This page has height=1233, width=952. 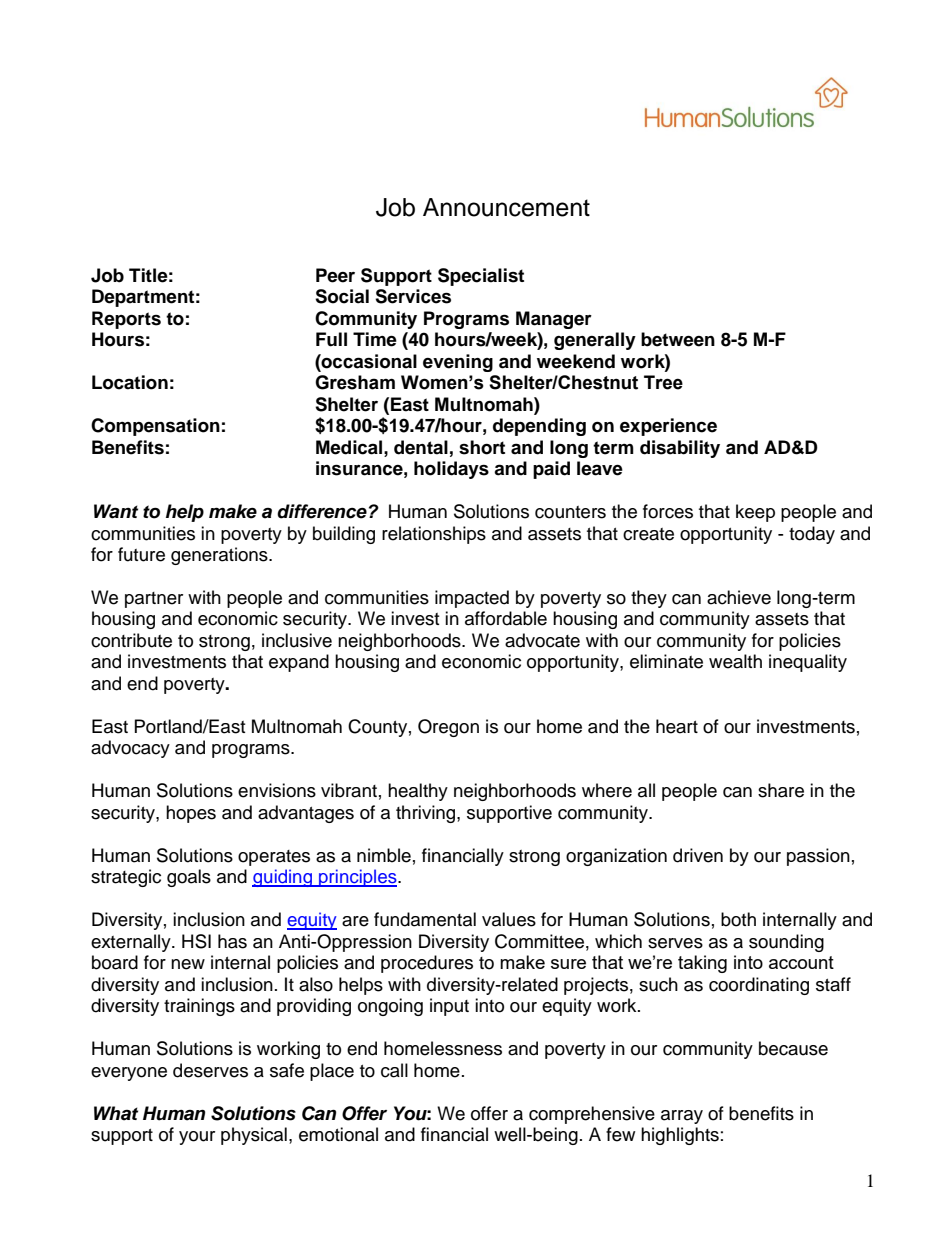 I want to click on Peer, so click(x=335, y=275).
